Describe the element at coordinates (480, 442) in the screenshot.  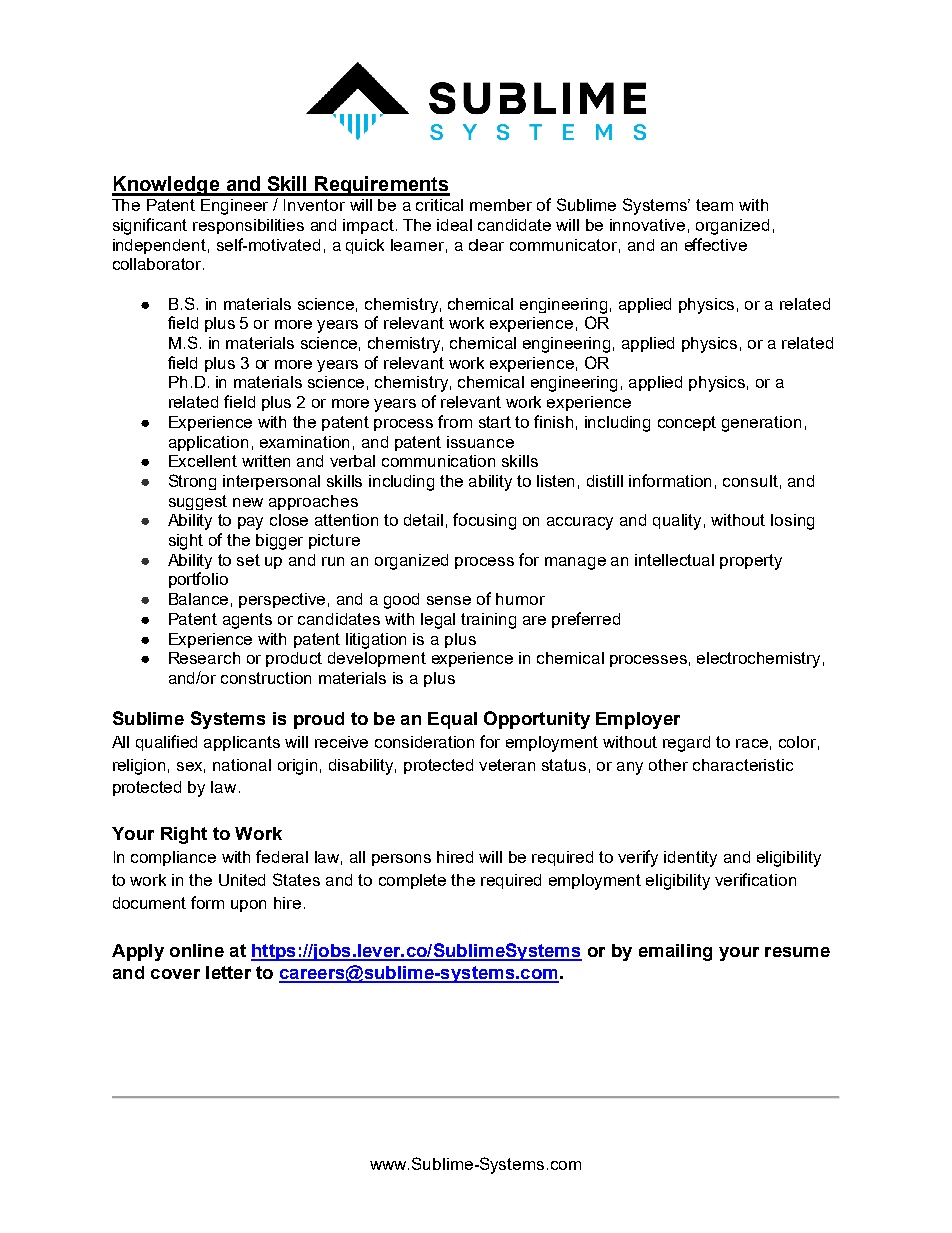
I see `issuance` at that location.
